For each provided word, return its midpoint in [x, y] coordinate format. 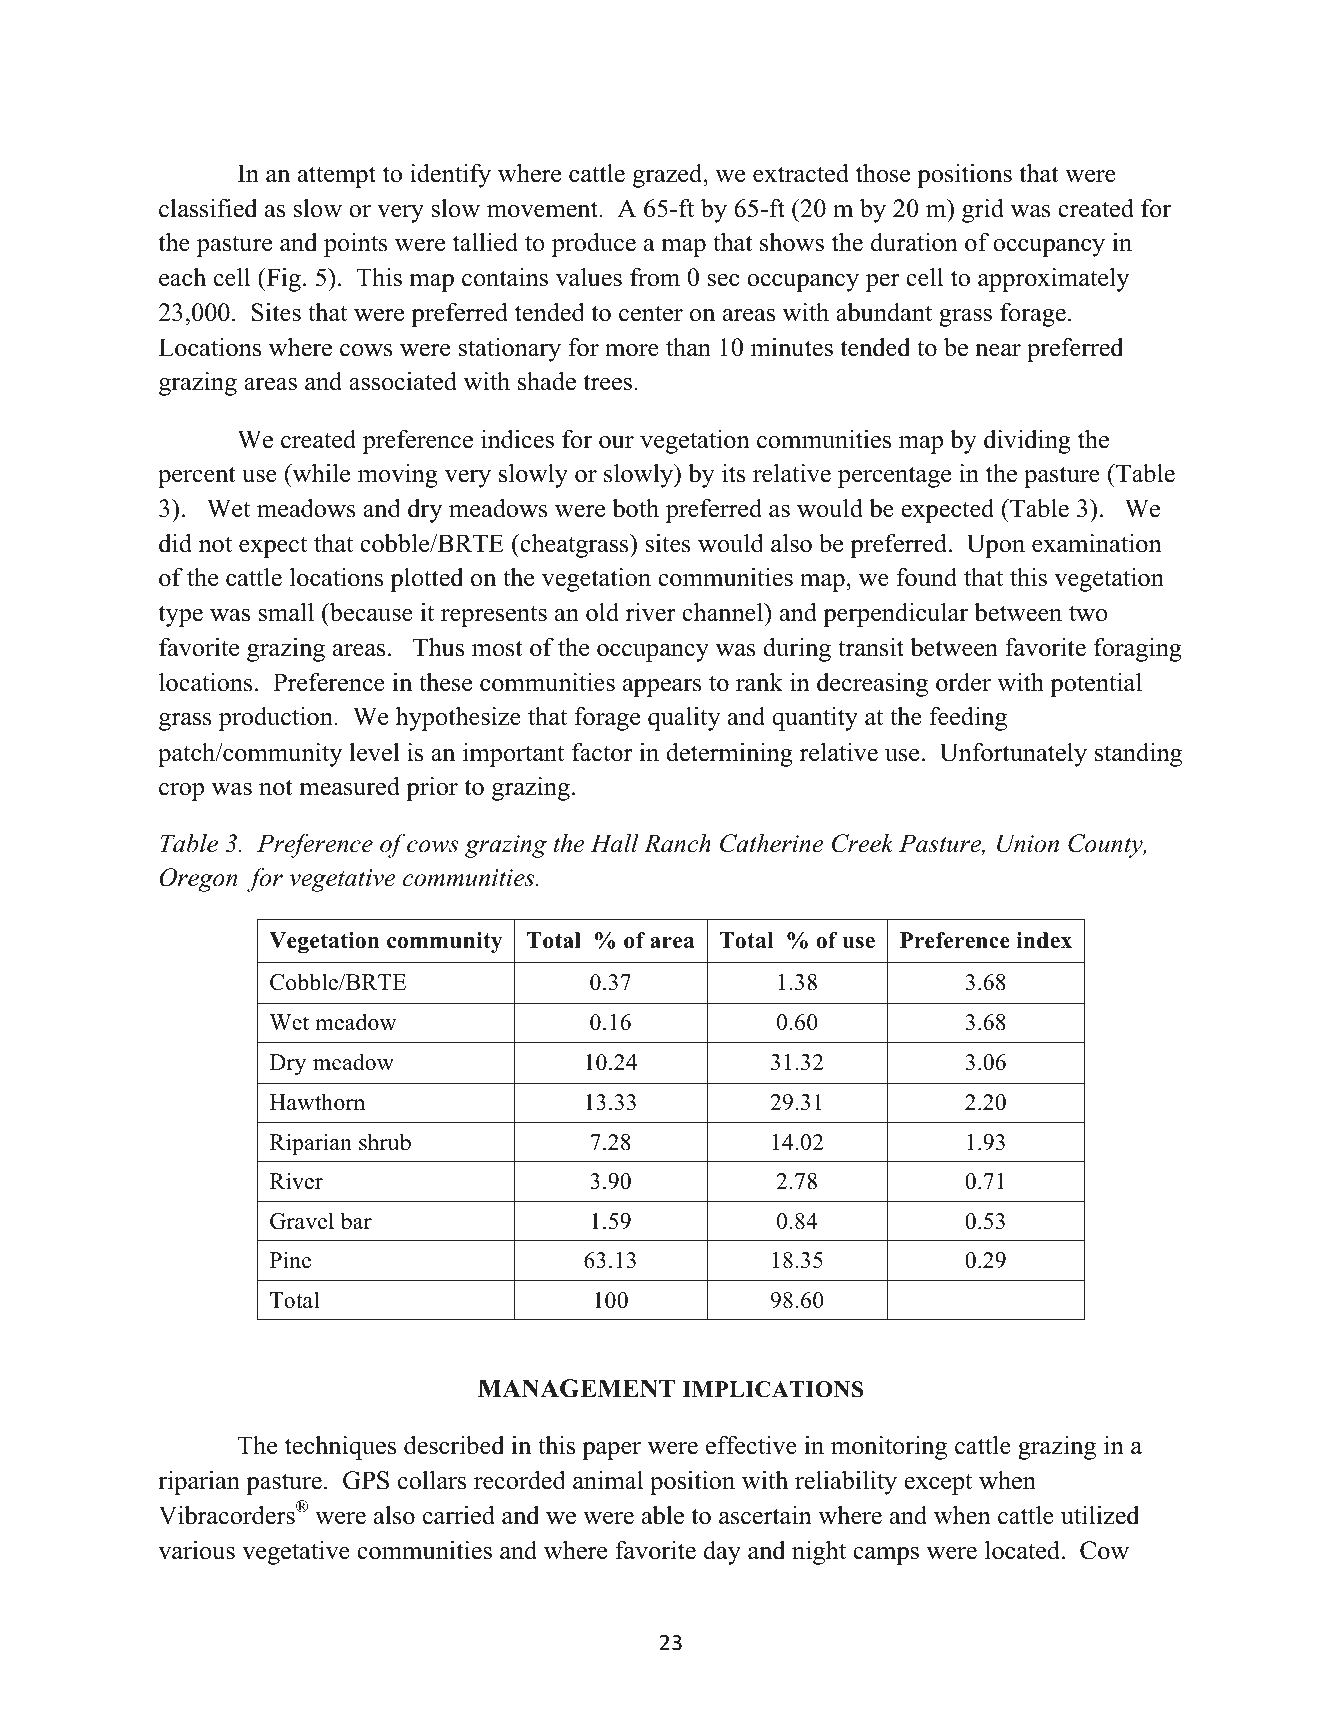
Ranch [677, 843]
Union [1028, 843]
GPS [366, 1480]
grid [983, 210]
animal [608, 1480]
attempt [337, 177]
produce [594, 244]
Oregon [199, 880]
